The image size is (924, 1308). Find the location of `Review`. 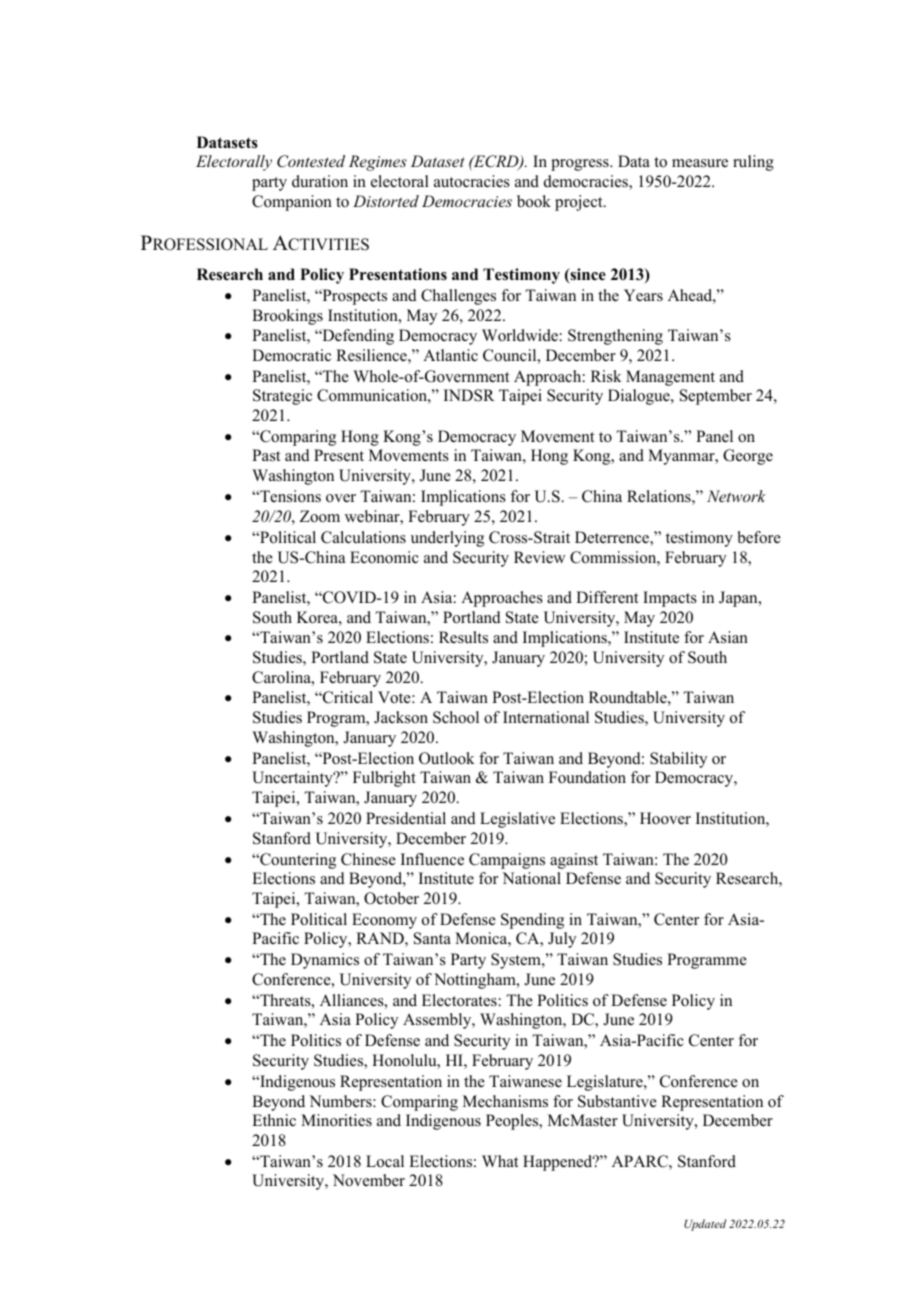

Review is located at coordinates (540, 557).
